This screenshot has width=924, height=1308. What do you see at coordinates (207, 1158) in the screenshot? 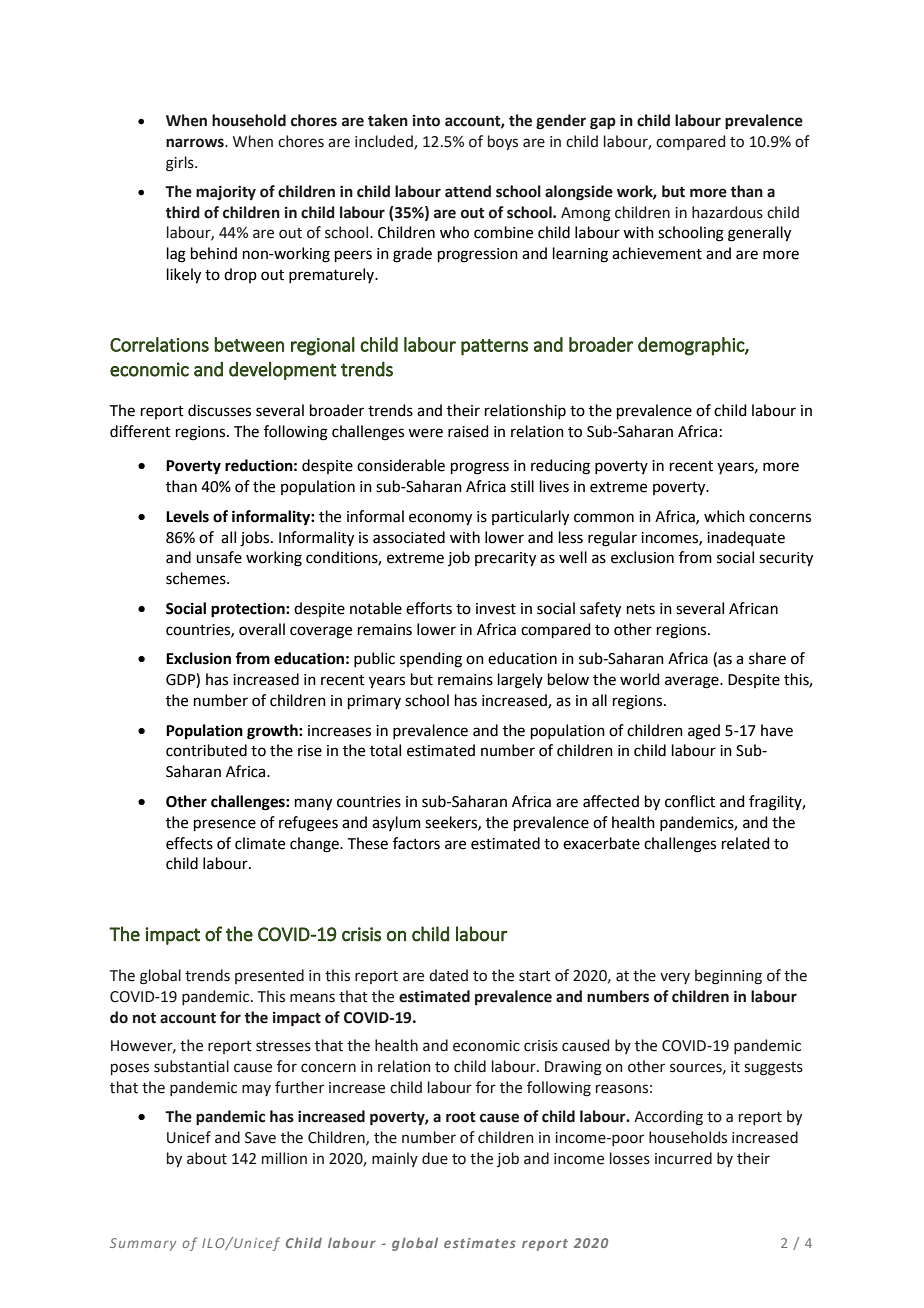
I see `about` at bounding box center [207, 1158].
